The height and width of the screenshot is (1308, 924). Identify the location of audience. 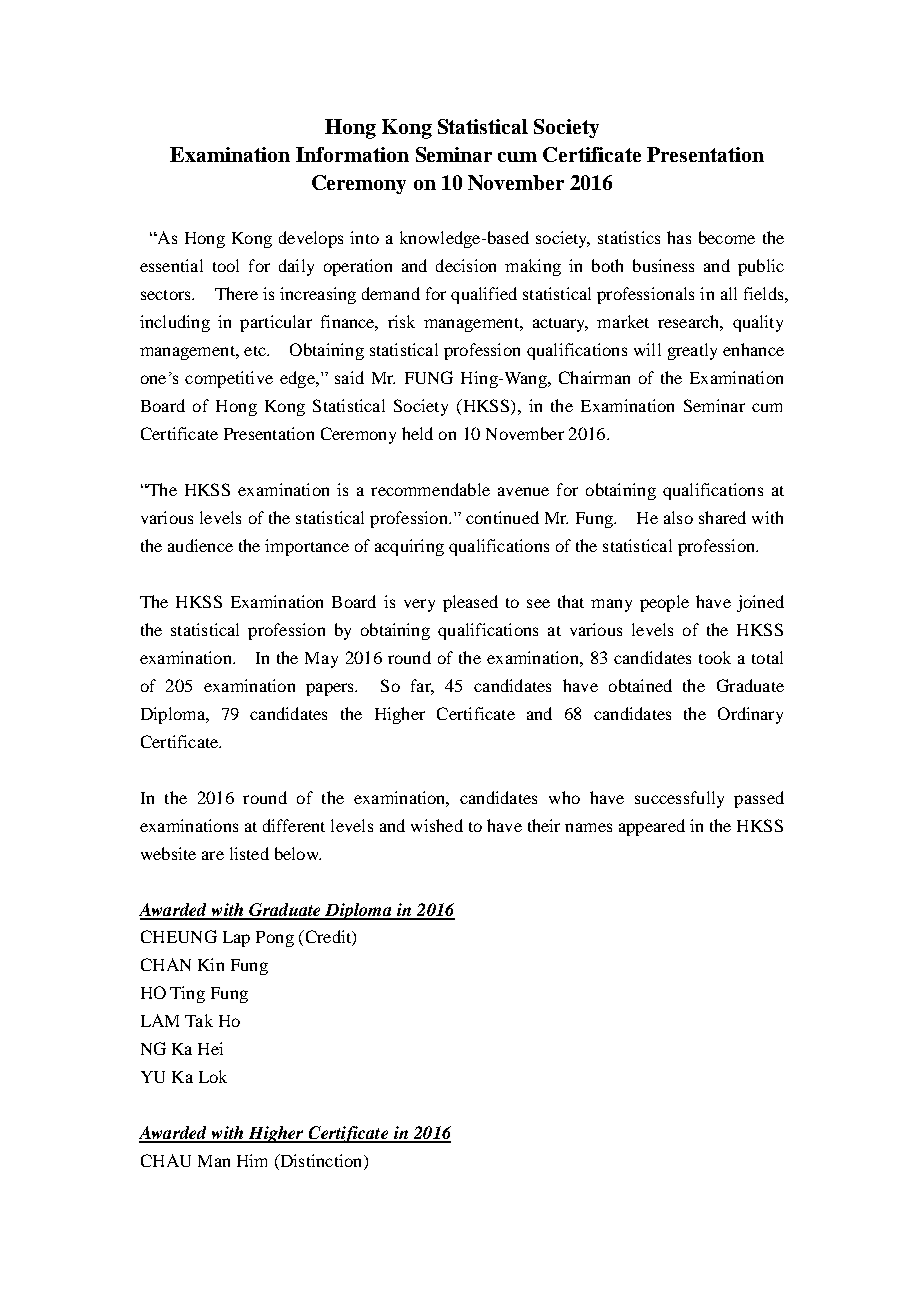
(200, 545).
